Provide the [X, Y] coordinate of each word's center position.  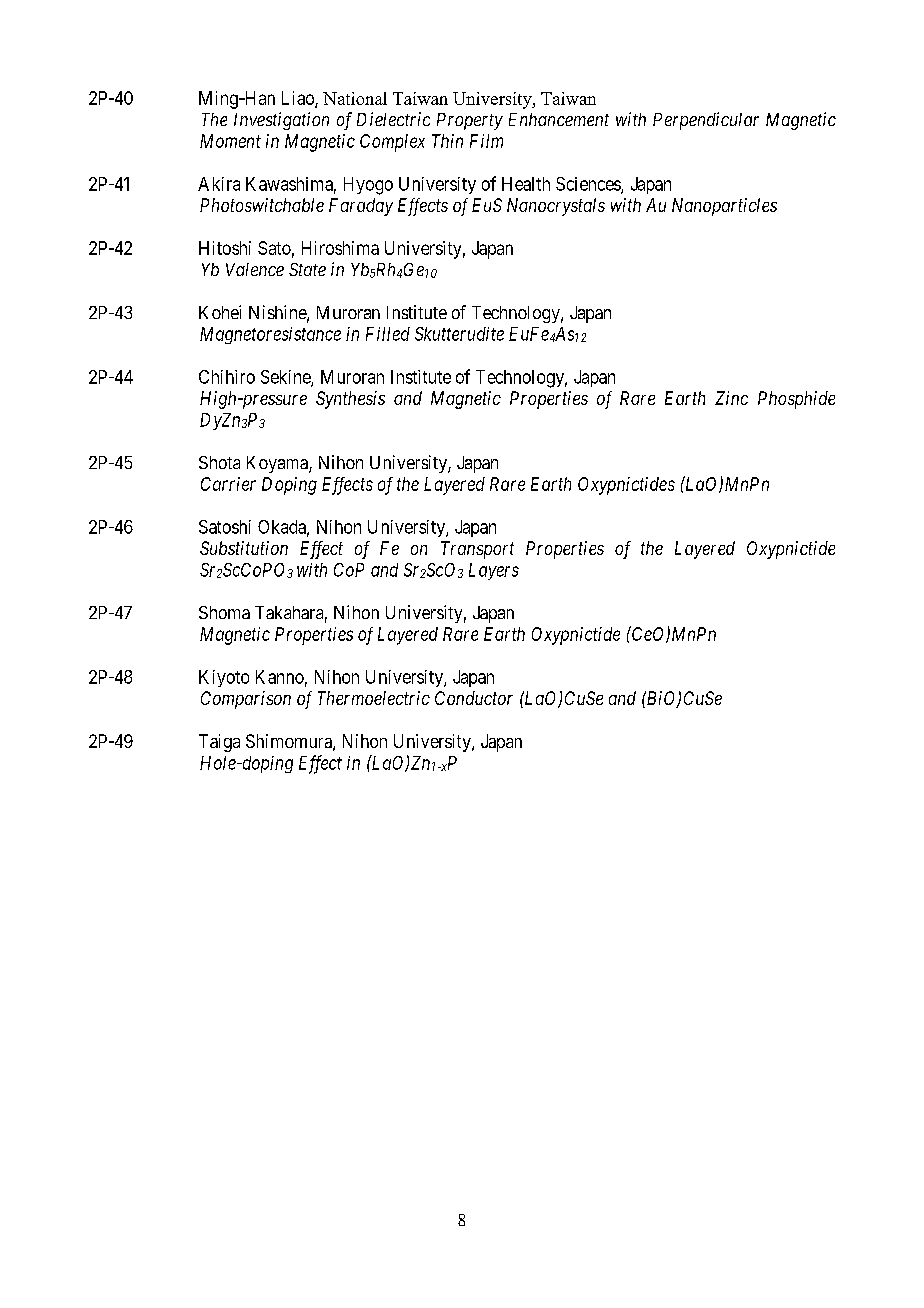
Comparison [246, 700]
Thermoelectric [374, 698]
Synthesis [350, 400]
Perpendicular [706, 121]
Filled [388, 334]
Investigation [281, 121]
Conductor [474, 698]
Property [470, 121]
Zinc [731, 398]
